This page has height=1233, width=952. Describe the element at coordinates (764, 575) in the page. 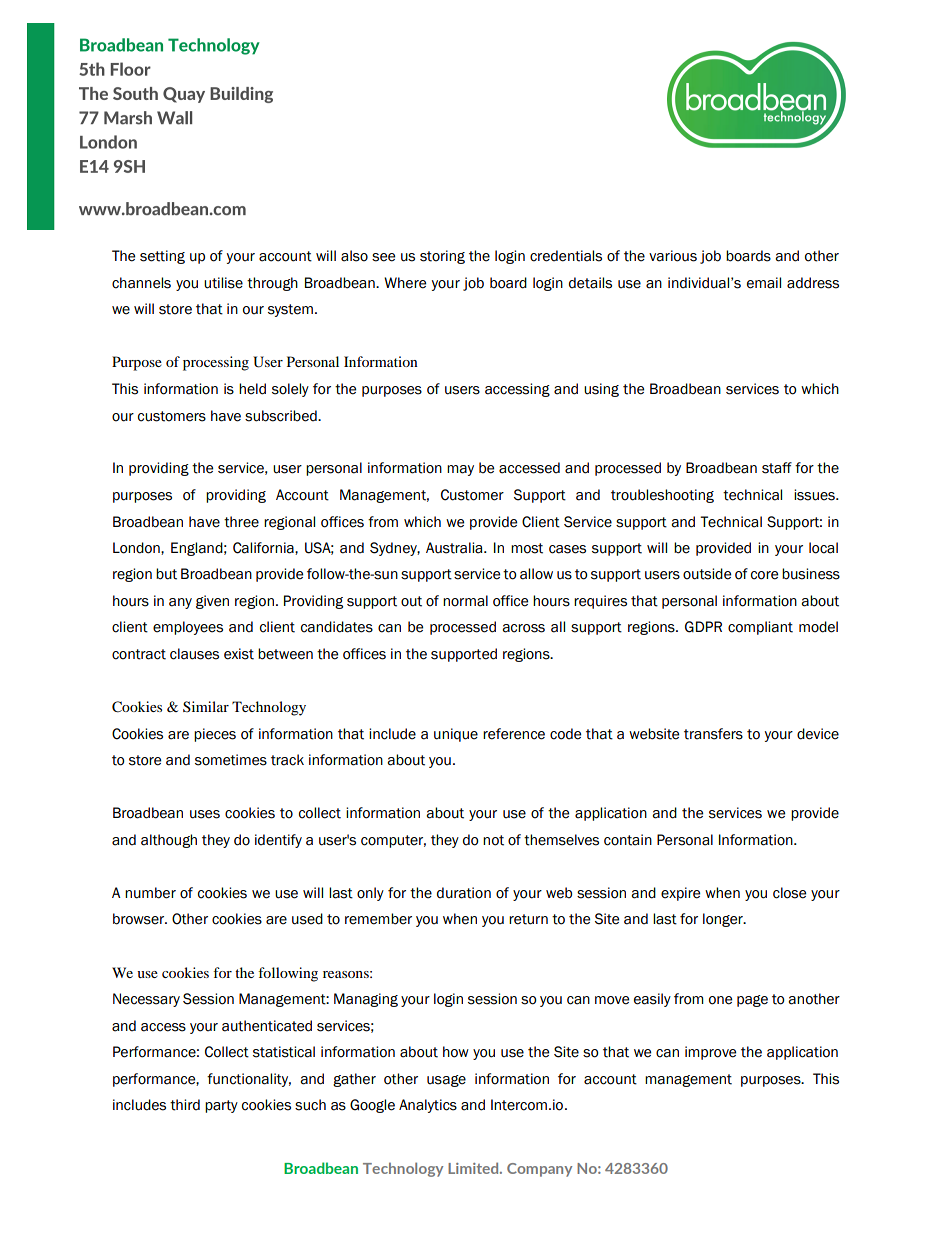

I see `core` at that location.
